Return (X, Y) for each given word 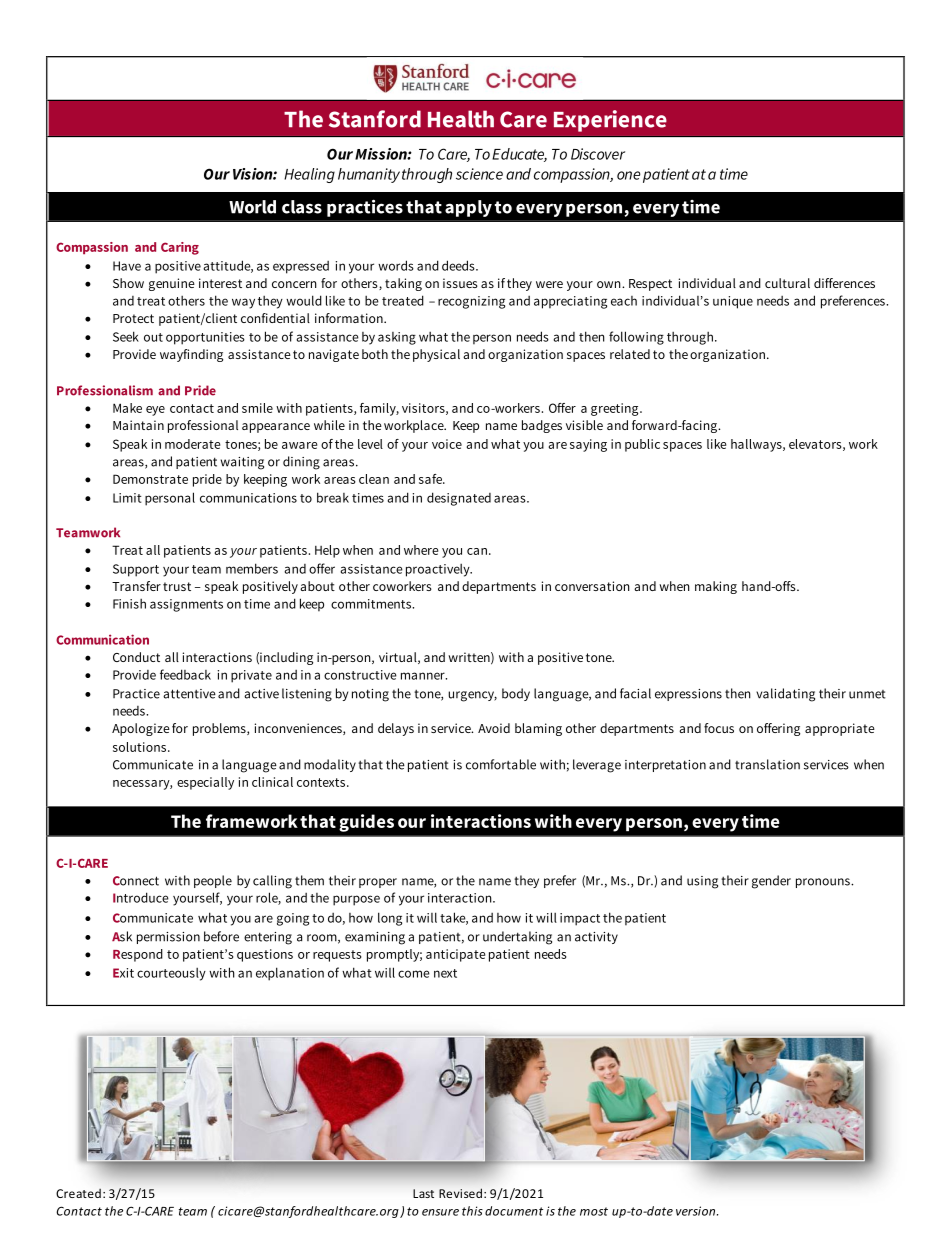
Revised (462, 1193)
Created (78, 1193)
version (697, 1211)
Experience (610, 121)
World (252, 207)
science (479, 174)
